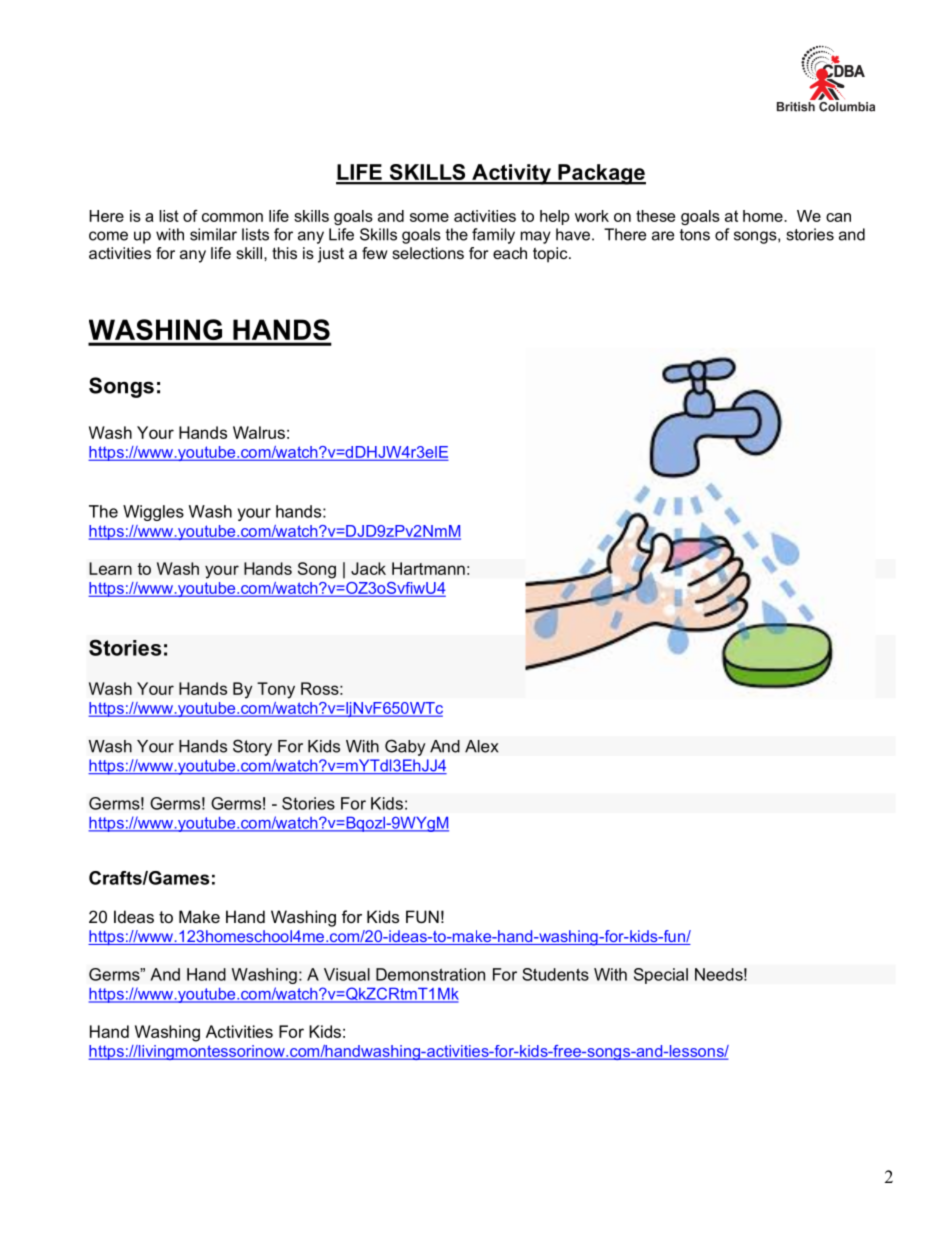  What do you see at coordinates (153, 513) in the document?
I see `Wiggles` at bounding box center [153, 513].
